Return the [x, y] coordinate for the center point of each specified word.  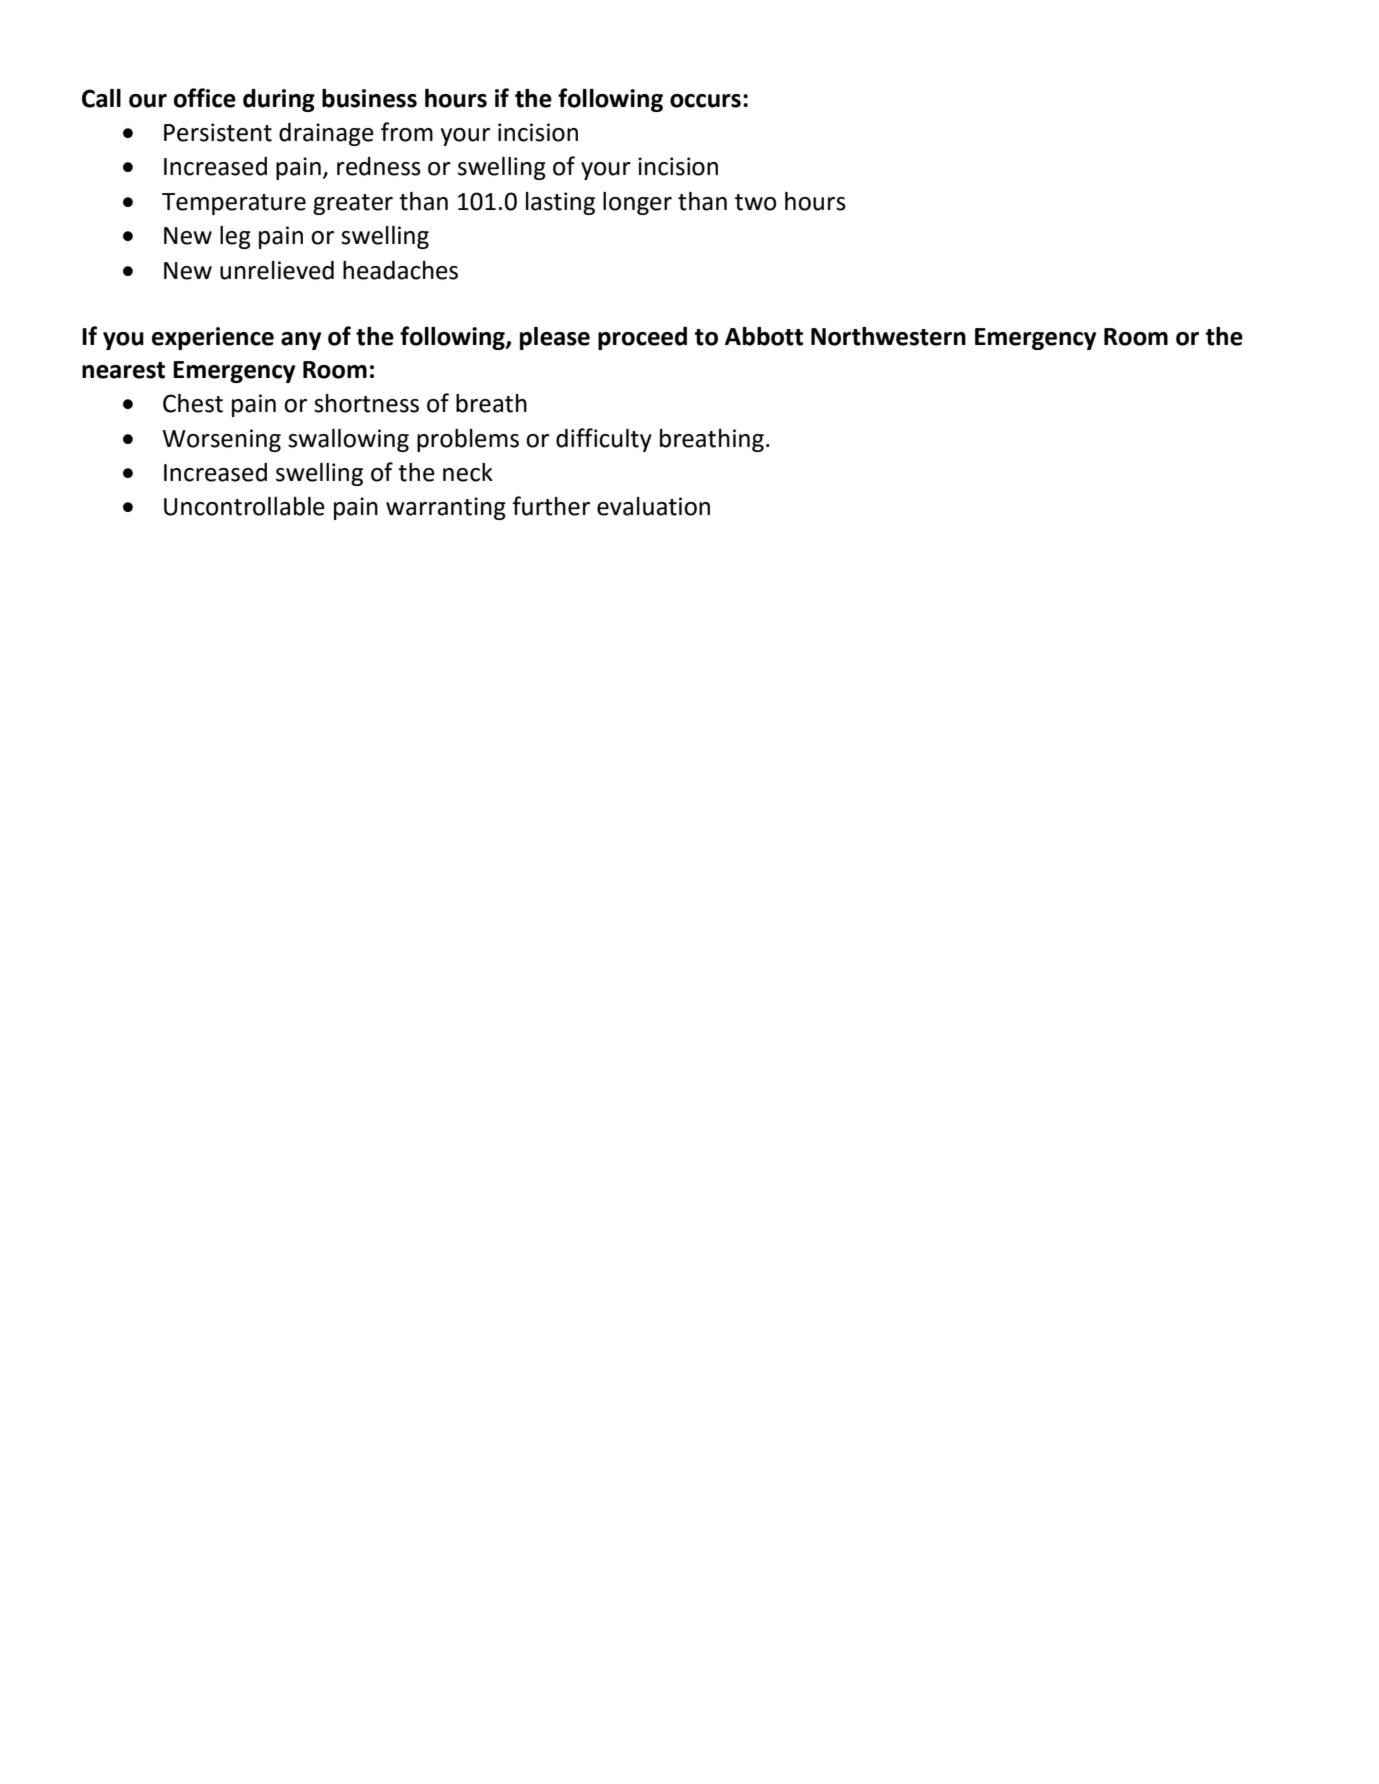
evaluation [653, 506]
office [205, 98]
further [551, 506]
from [407, 132]
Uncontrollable [244, 506]
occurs [705, 101]
